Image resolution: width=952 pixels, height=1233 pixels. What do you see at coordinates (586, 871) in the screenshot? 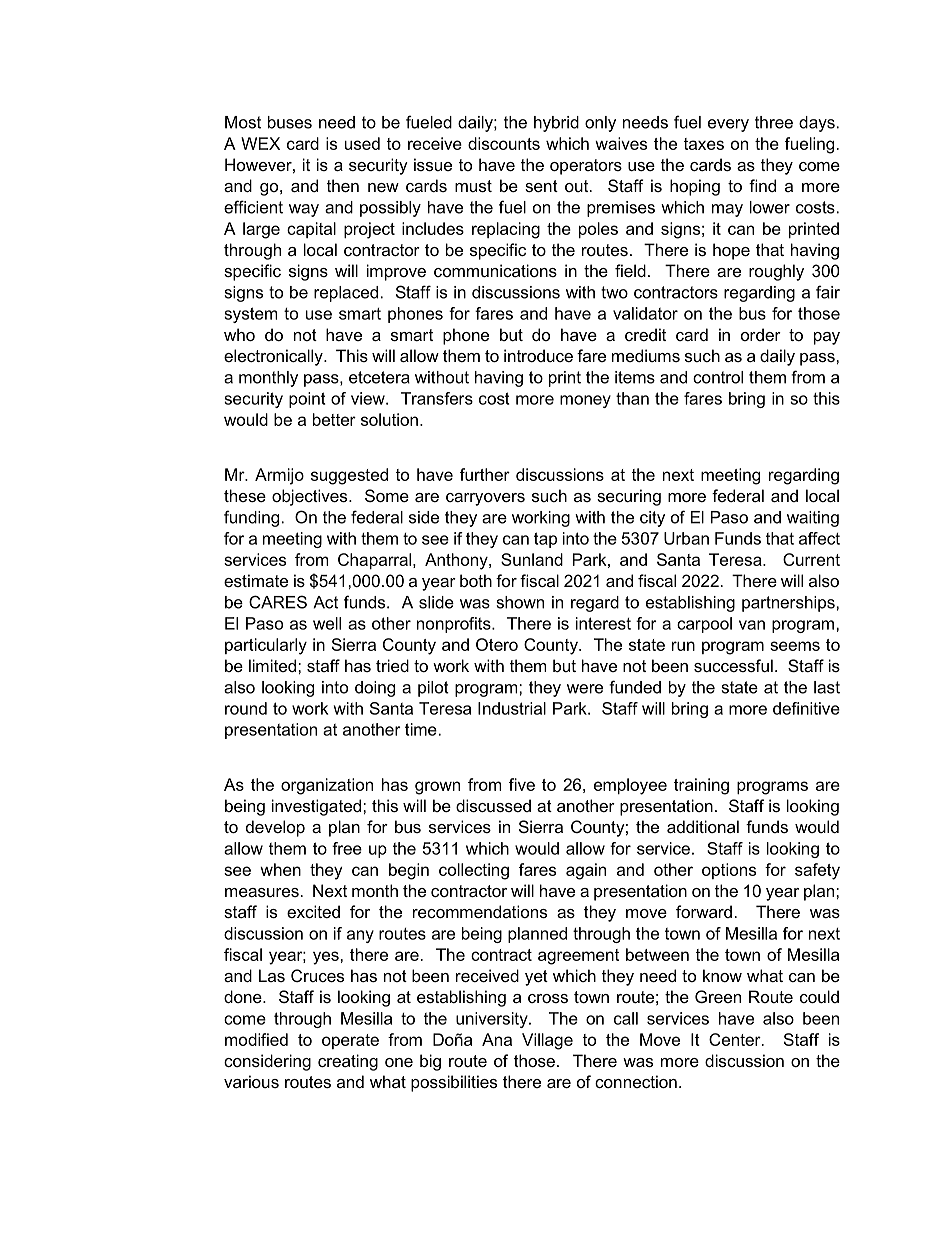
I see `again` at bounding box center [586, 871].
